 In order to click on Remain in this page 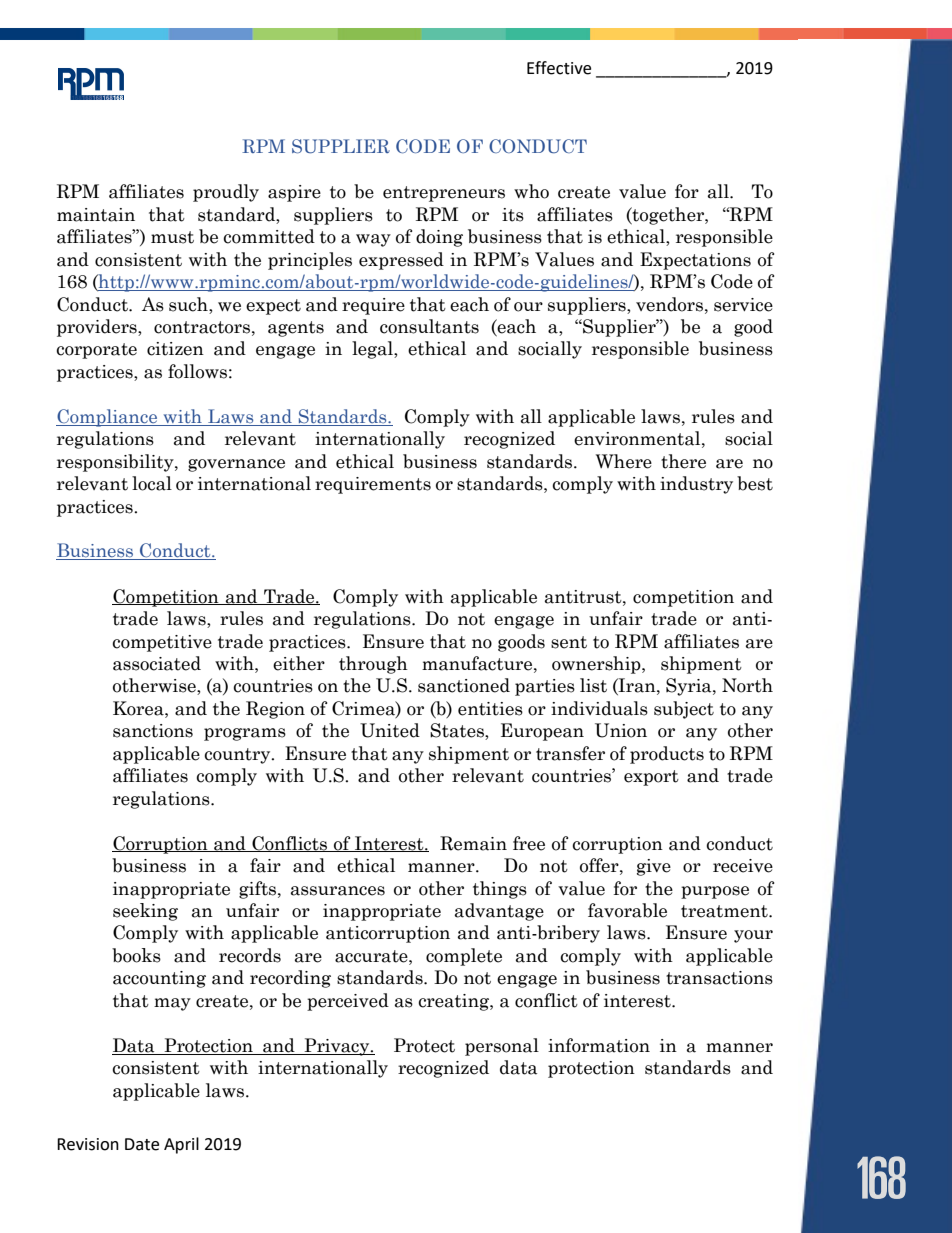, I will do `click(473, 843)`.
